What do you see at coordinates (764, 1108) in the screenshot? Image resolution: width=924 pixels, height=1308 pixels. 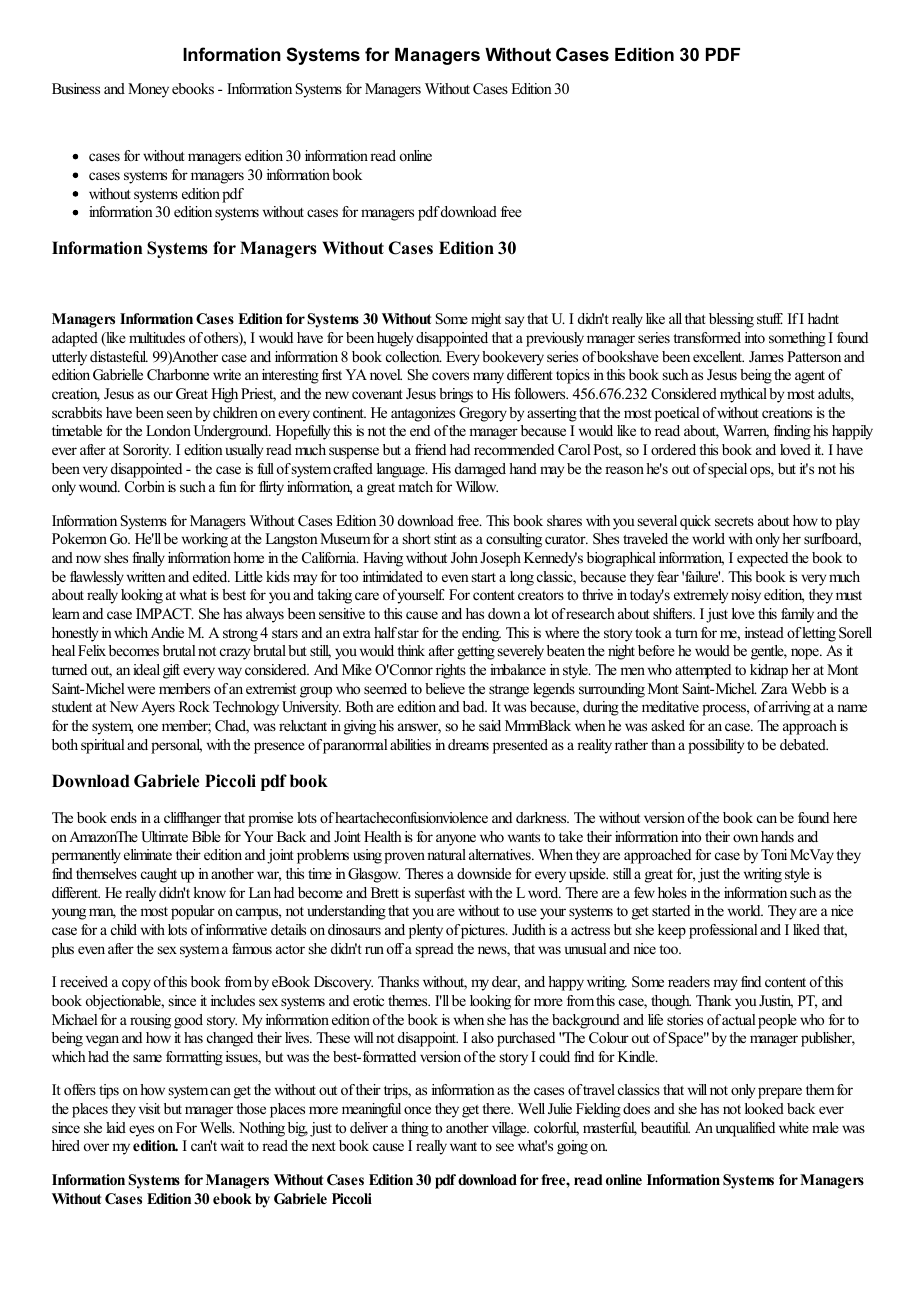 I see `looked` at bounding box center [764, 1108].
